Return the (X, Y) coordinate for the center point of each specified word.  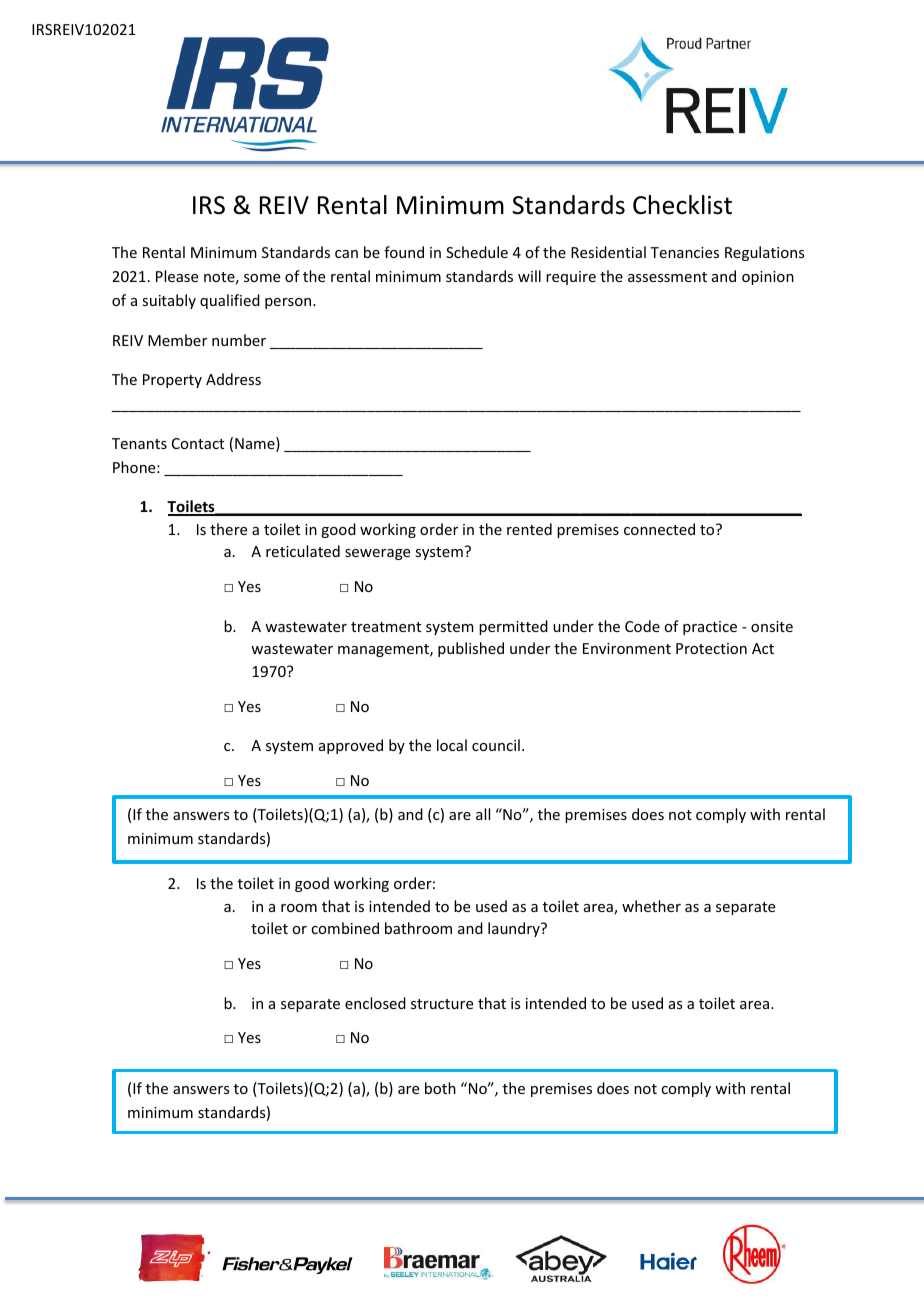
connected (659, 529)
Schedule (477, 252)
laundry (515, 929)
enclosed (375, 1003)
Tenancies (684, 252)
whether (651, 906)
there (228, 529)
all (483, 814)
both (440, 1088)
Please (177, 276)
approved (351, 746)
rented (529, 529)
